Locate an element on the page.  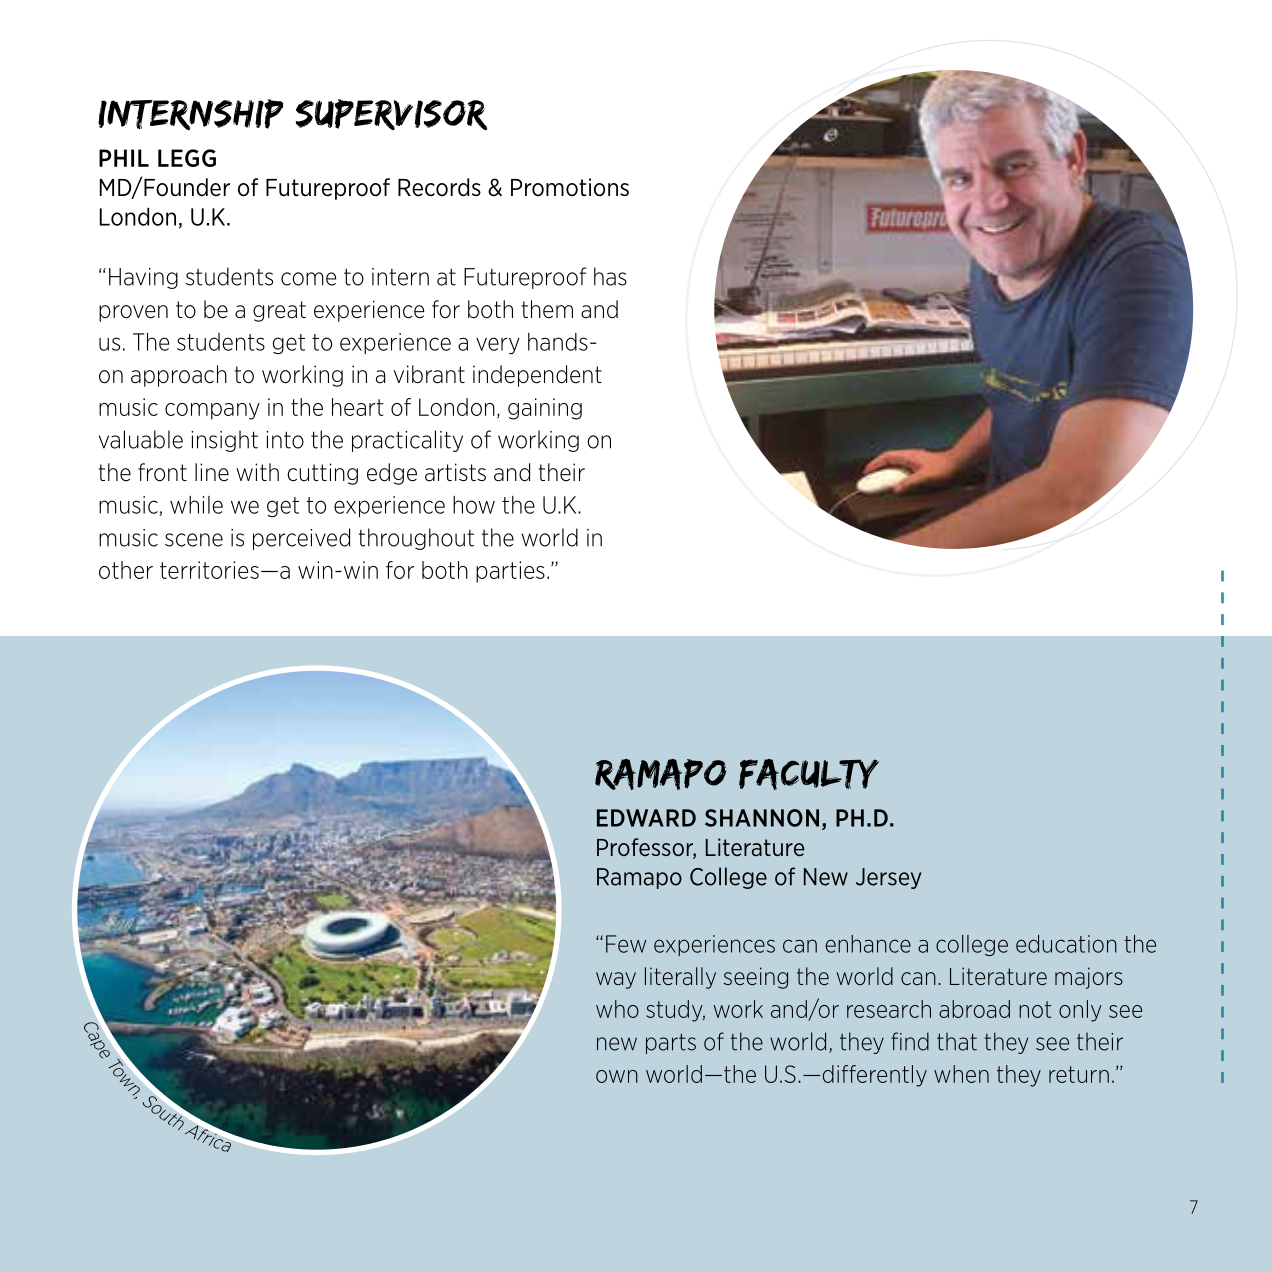
who is located at coordinates (617, 1009).
